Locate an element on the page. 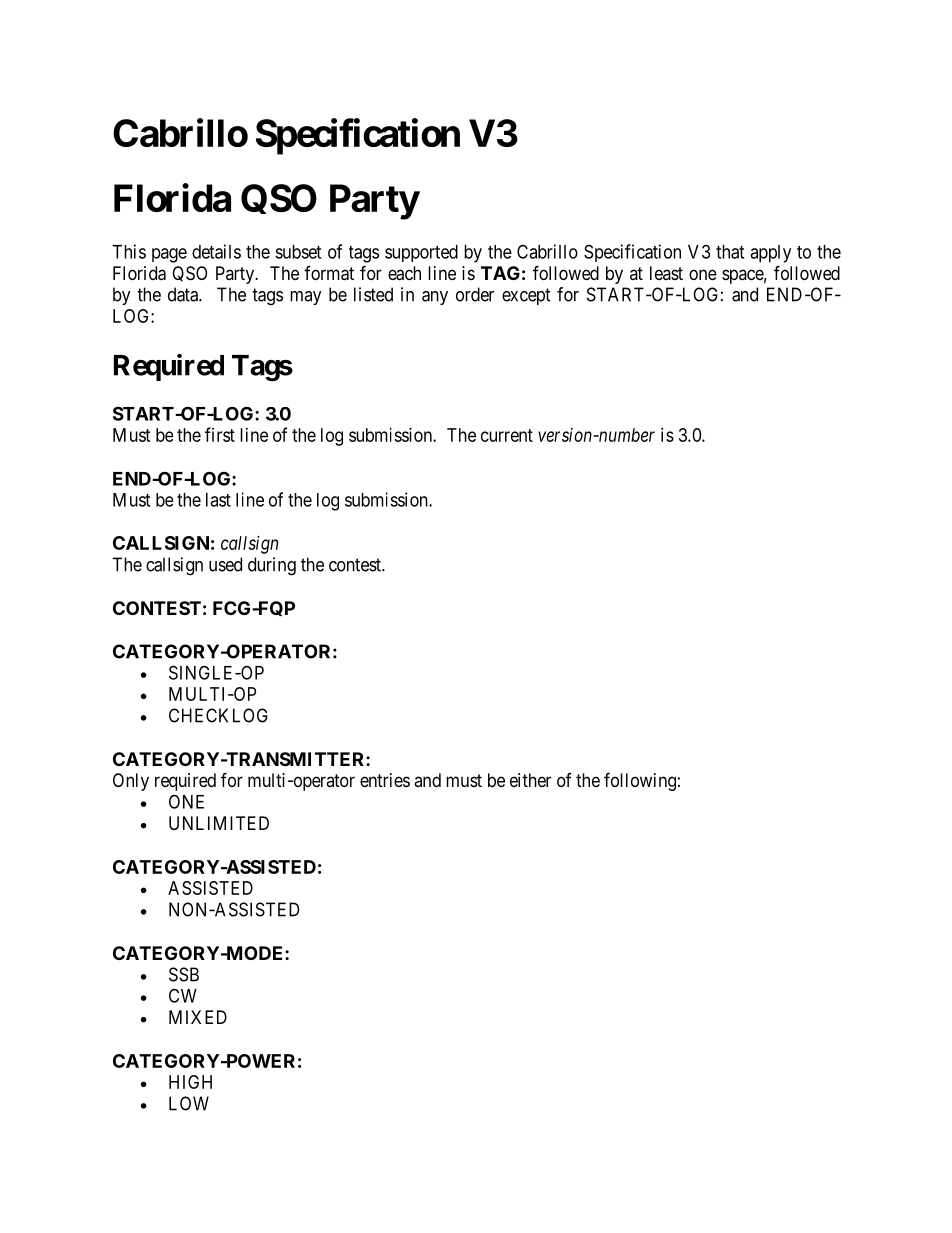  MIXED is located at coordinates (198, 1017).
